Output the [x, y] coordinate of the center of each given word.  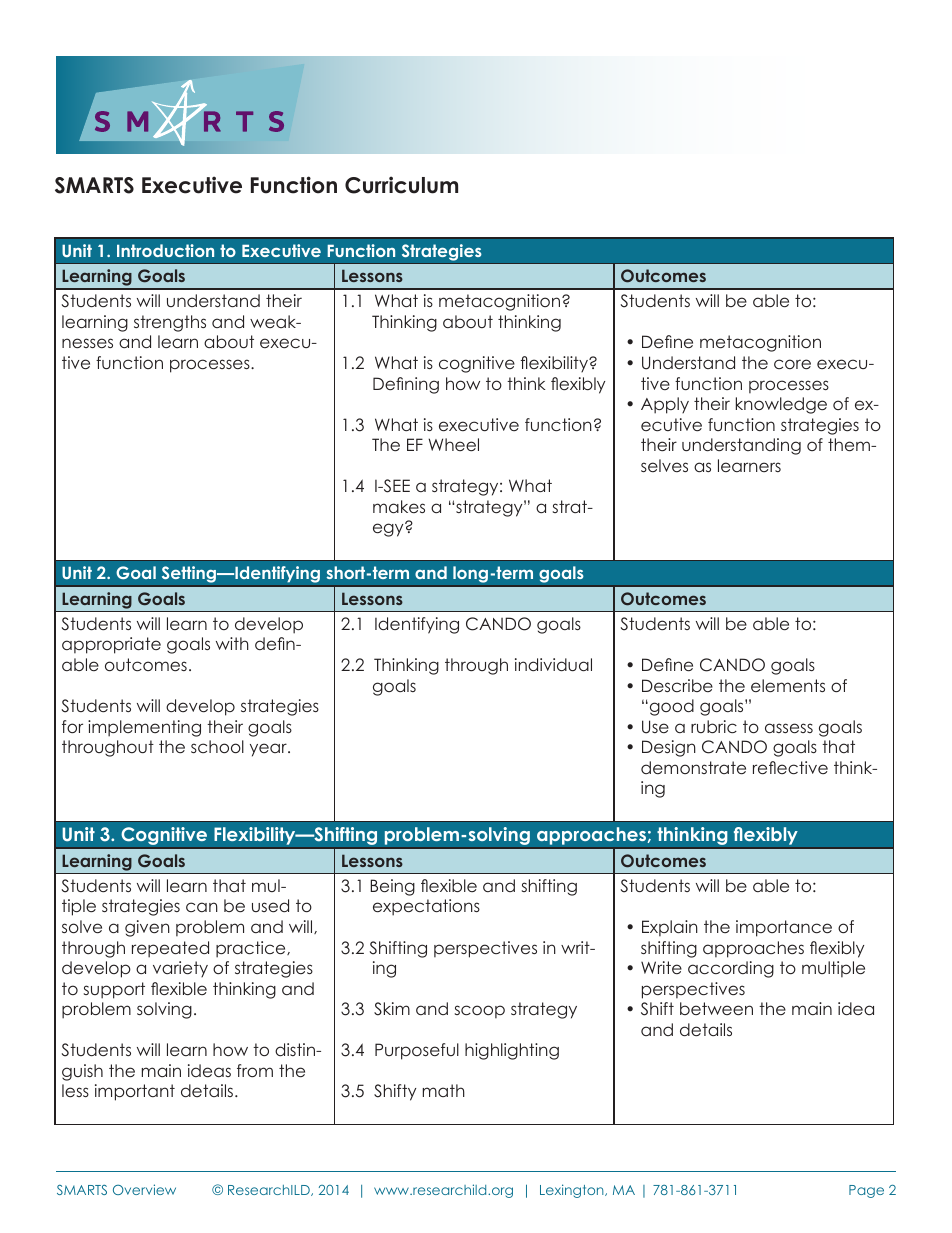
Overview [144, 1189]
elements [788, 685]
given [147, 928]
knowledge [781, 405]
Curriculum [401, 185]
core [792, 364]
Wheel [453, 444]
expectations [426, 907]
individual [553, 664]
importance [784, 928]
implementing [144, 728]
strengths [170, 323]
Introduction [165, 250]
